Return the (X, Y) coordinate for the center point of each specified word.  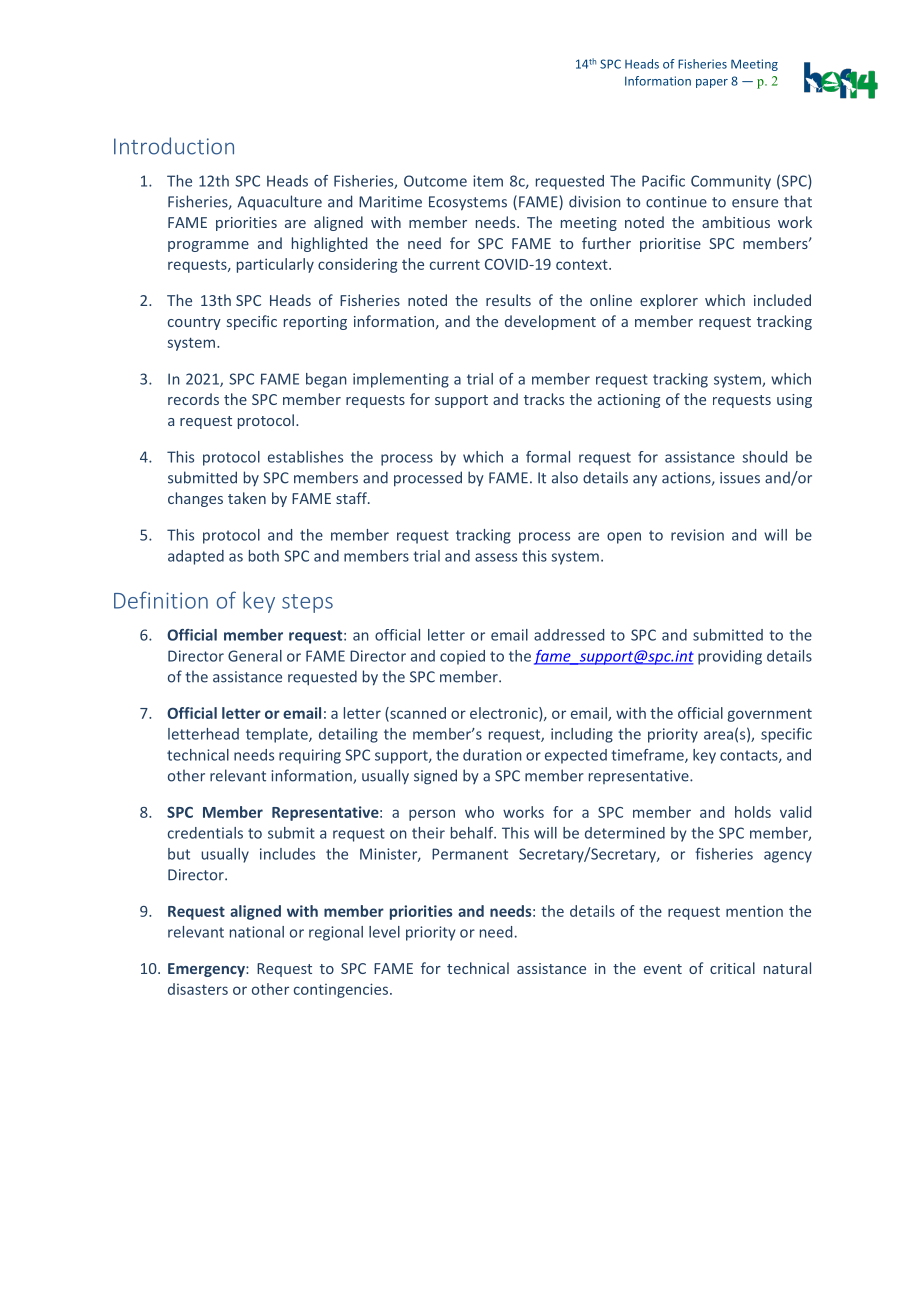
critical (732, 968)
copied (462, 657)
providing (730, 657)
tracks (544, 399)
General (255, 656)
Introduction (174, 146)
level (384, 932)
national (257, 932)
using (794, 401)
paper (712, 83)
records (193, 399)
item (488, 181)
